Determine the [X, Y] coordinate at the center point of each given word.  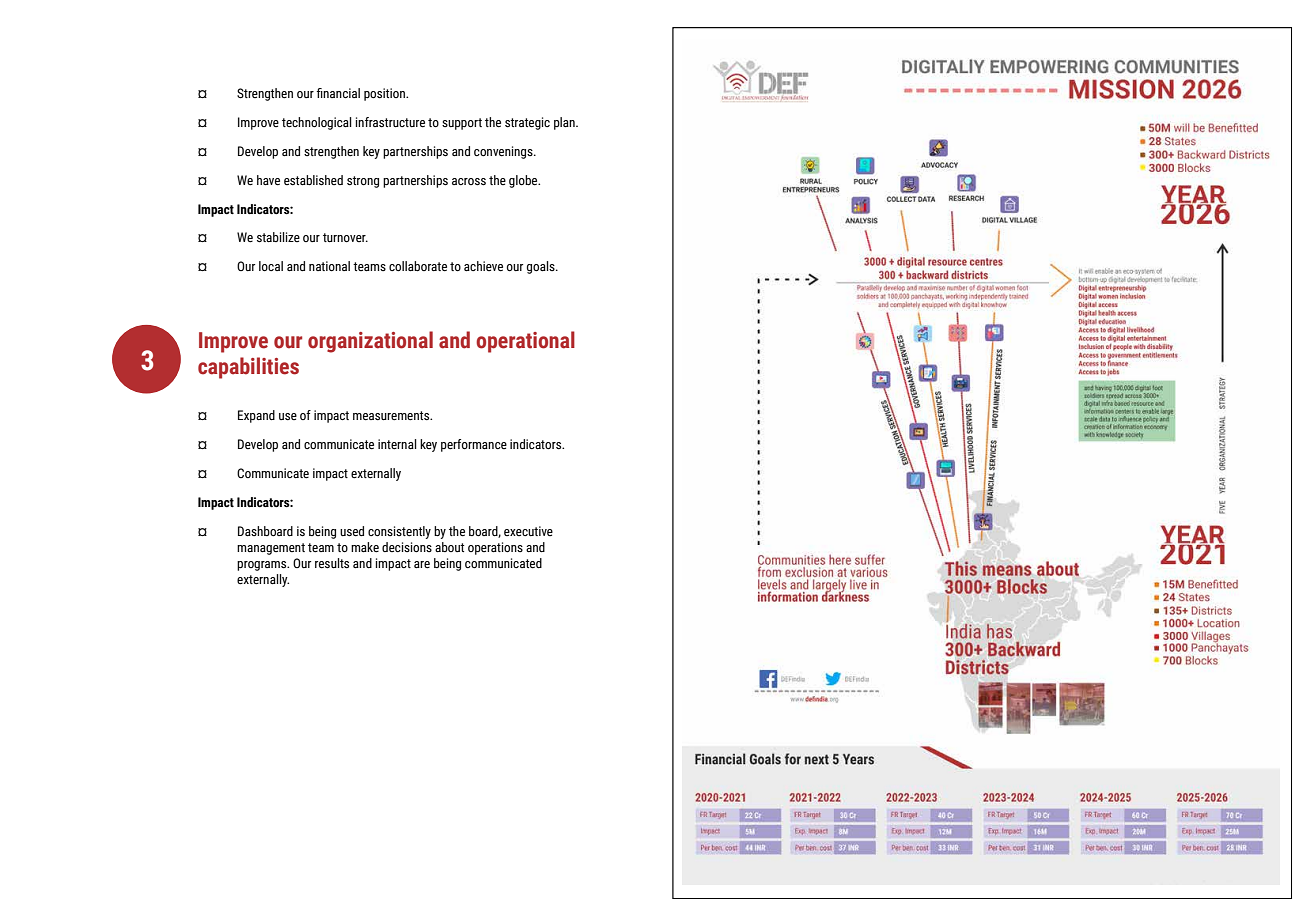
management [271, 549]
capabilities [248, 368]
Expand [256, 416]
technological [317, 123]
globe [524, 181]
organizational [370, 342]
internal [397, 444]
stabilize [278, 237]
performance [474, 445]
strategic [527, 123]
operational [525, 342]
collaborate [418, 266]
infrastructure [390, 122]
